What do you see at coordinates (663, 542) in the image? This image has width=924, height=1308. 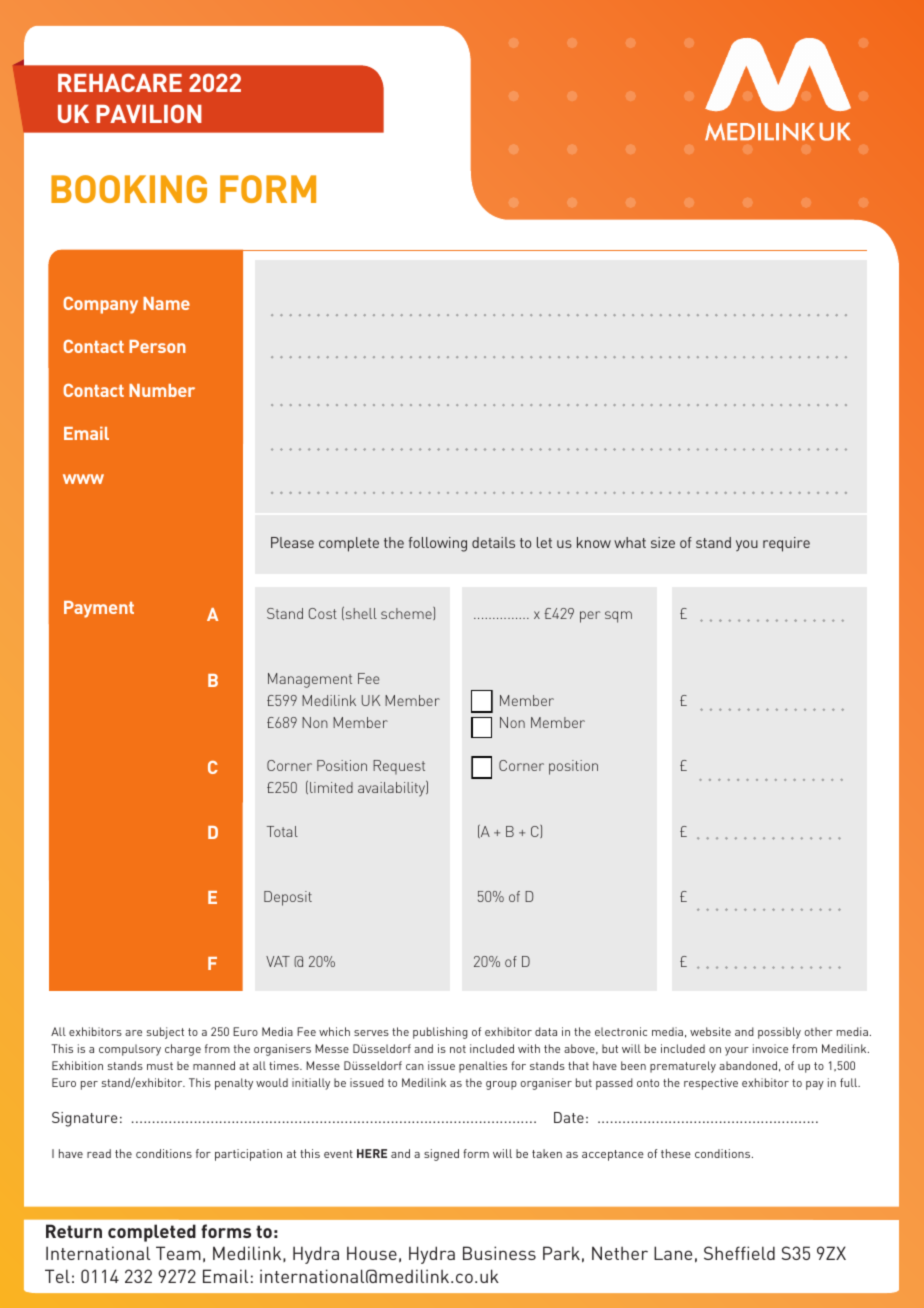 I see `size` at bounding box center [663, 542].
